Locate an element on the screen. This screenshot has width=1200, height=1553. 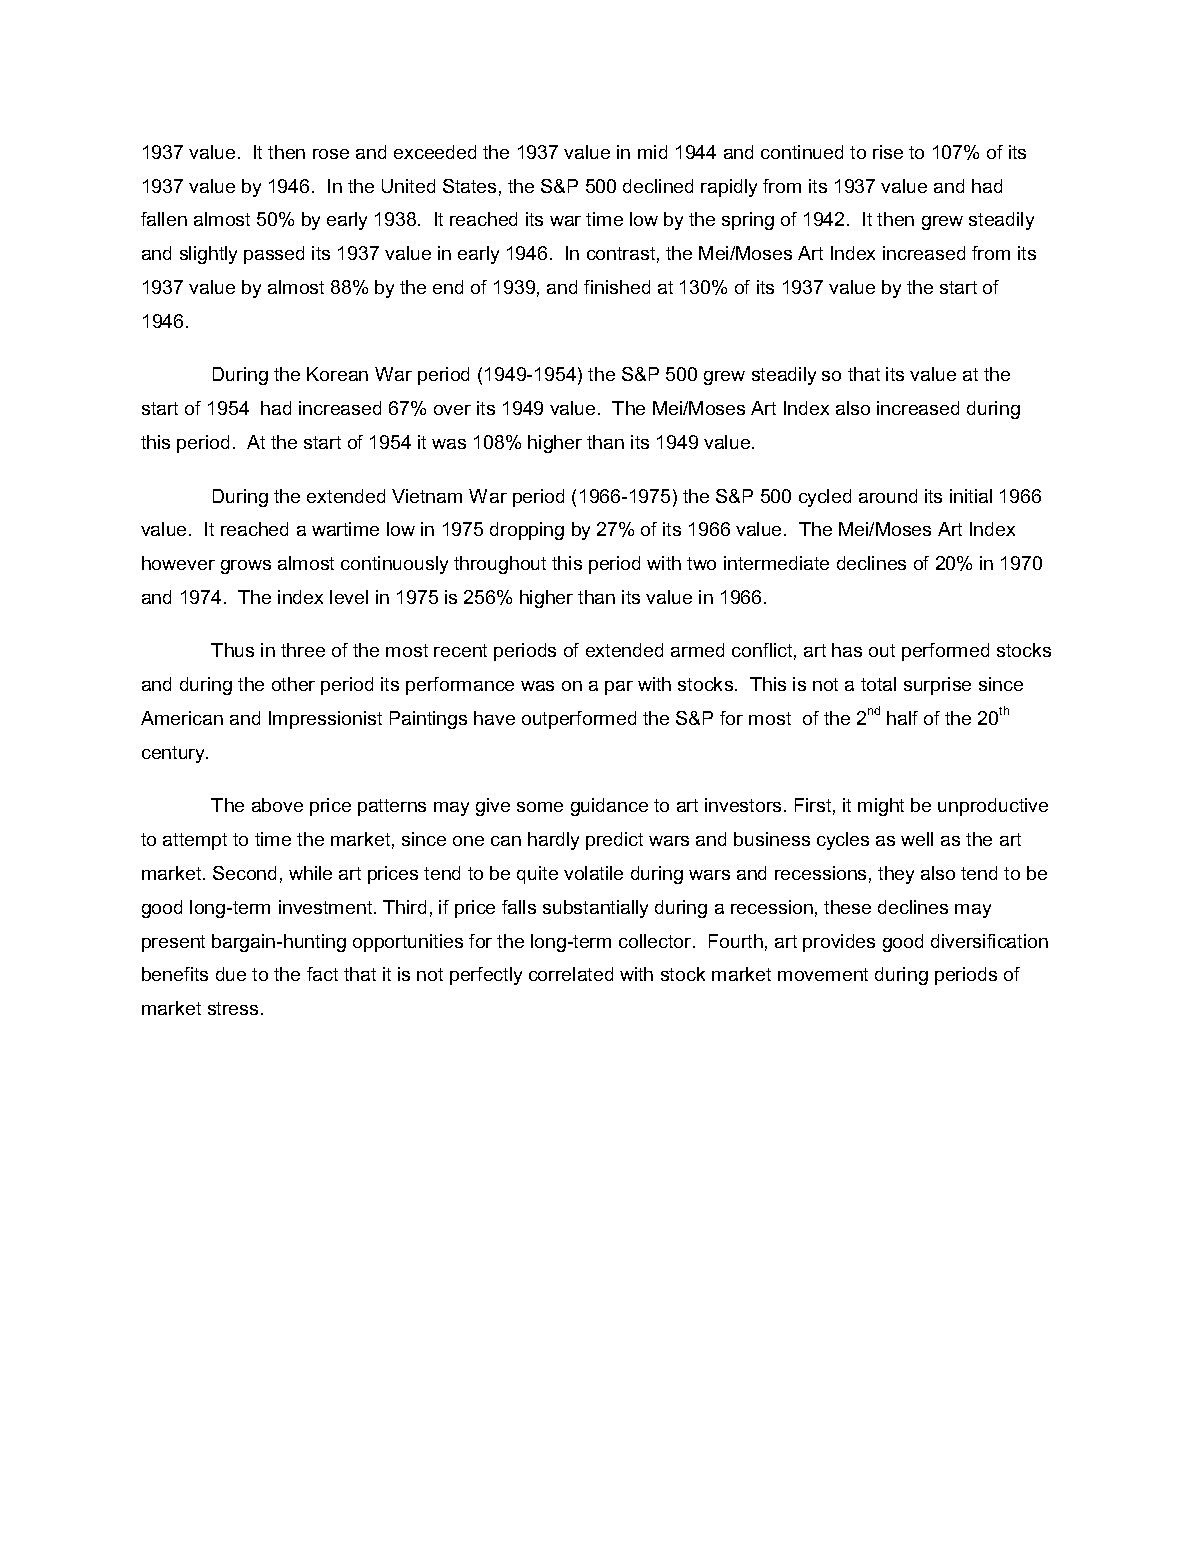
rose is located at coordinates (331, 154).
